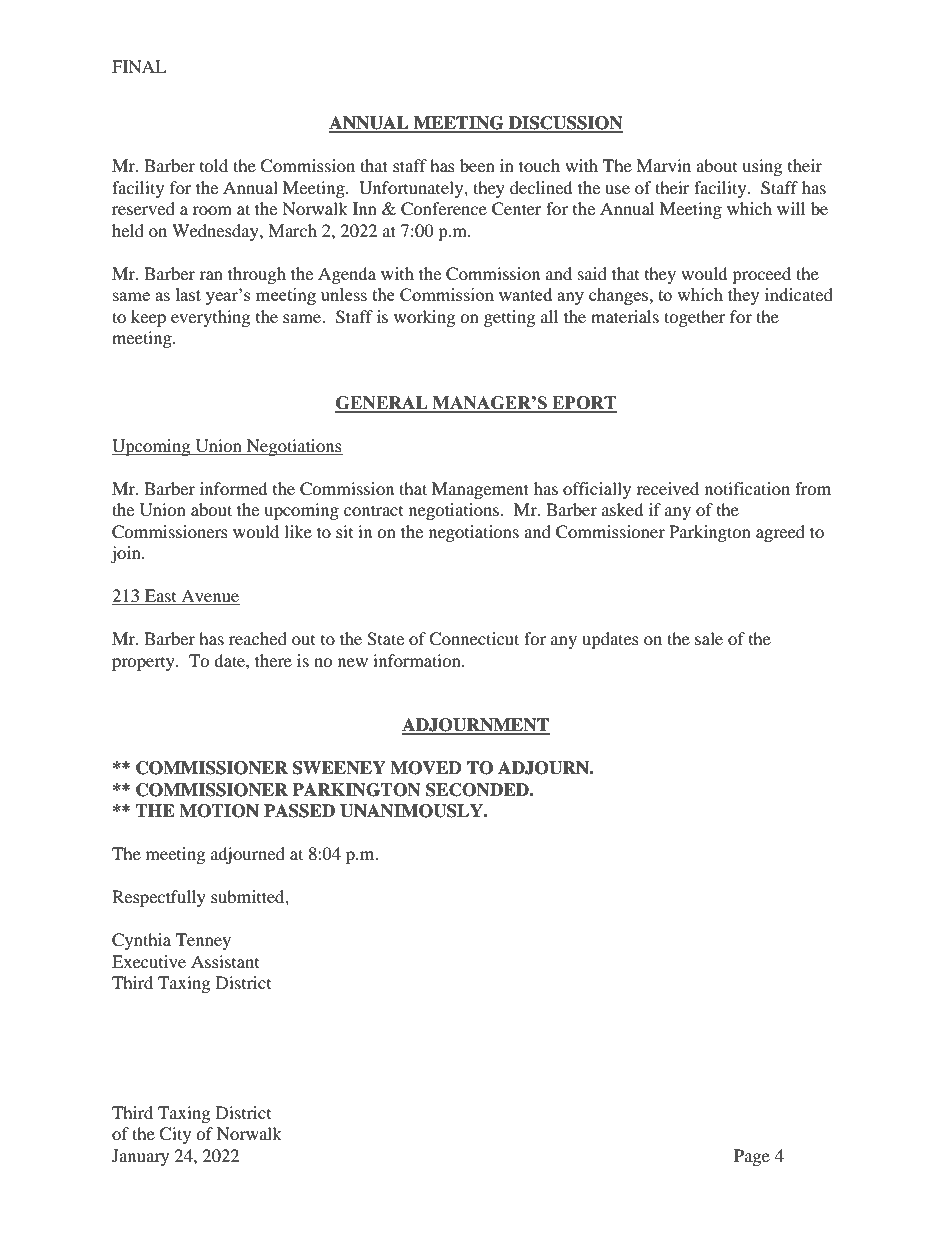 This image has width=952, height=1233. Describe the element at coordinates (426, 768) in the image. I see `MOVED` at that location.
